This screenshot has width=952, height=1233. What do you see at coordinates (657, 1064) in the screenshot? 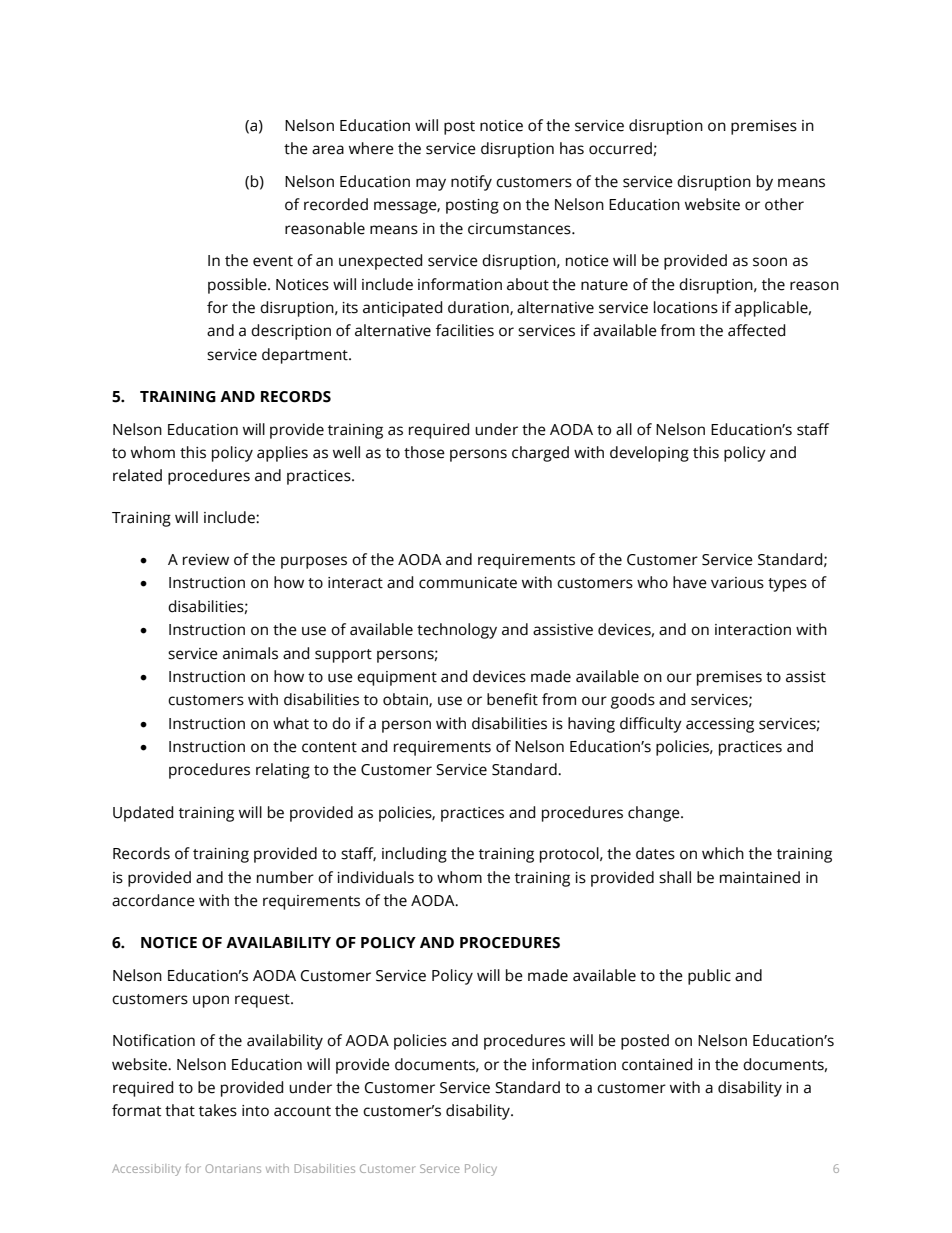
I see `contained` at bounding box center [657, 1064].
